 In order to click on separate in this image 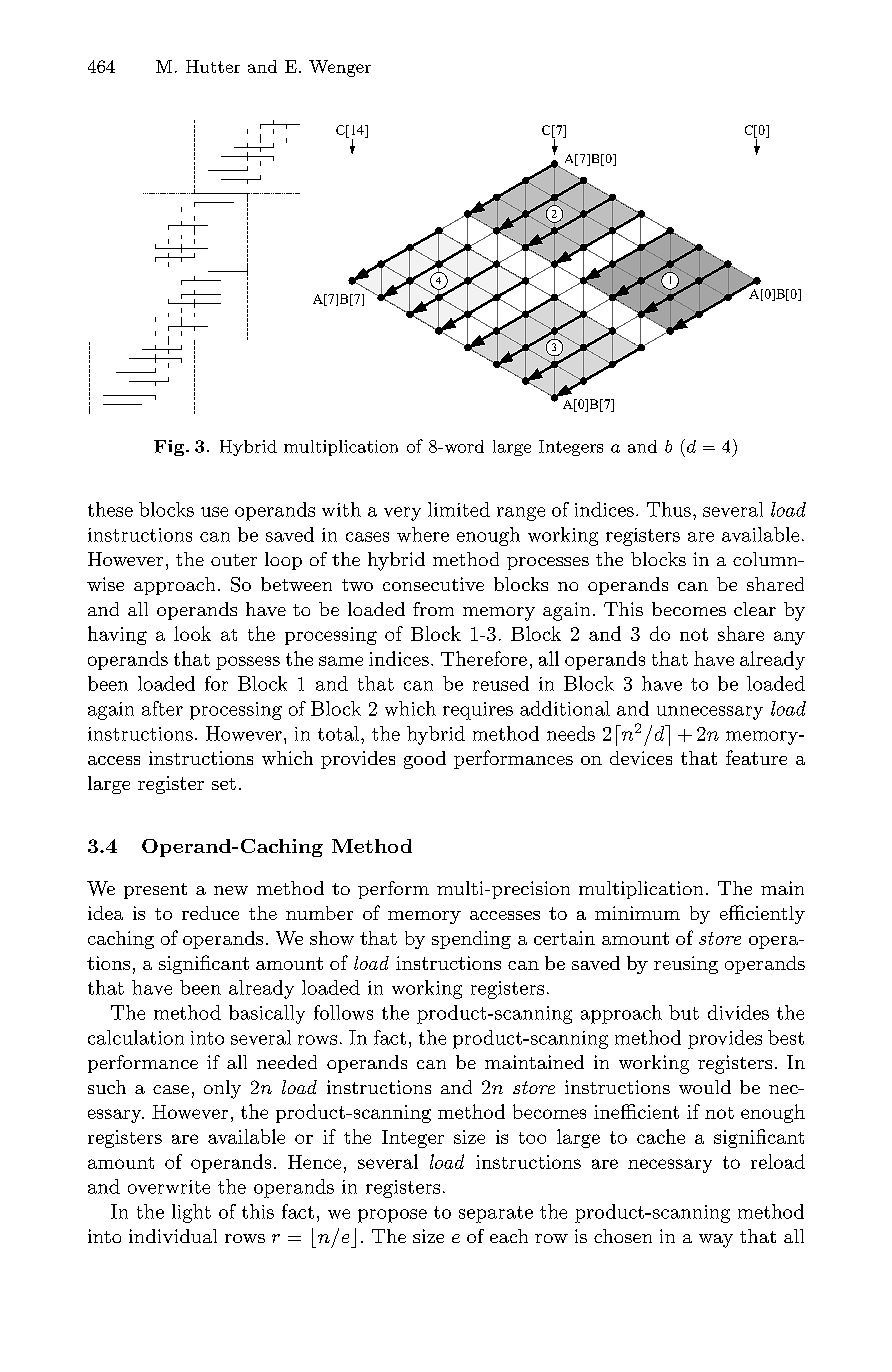, I will do `click(496, 1214)`.
